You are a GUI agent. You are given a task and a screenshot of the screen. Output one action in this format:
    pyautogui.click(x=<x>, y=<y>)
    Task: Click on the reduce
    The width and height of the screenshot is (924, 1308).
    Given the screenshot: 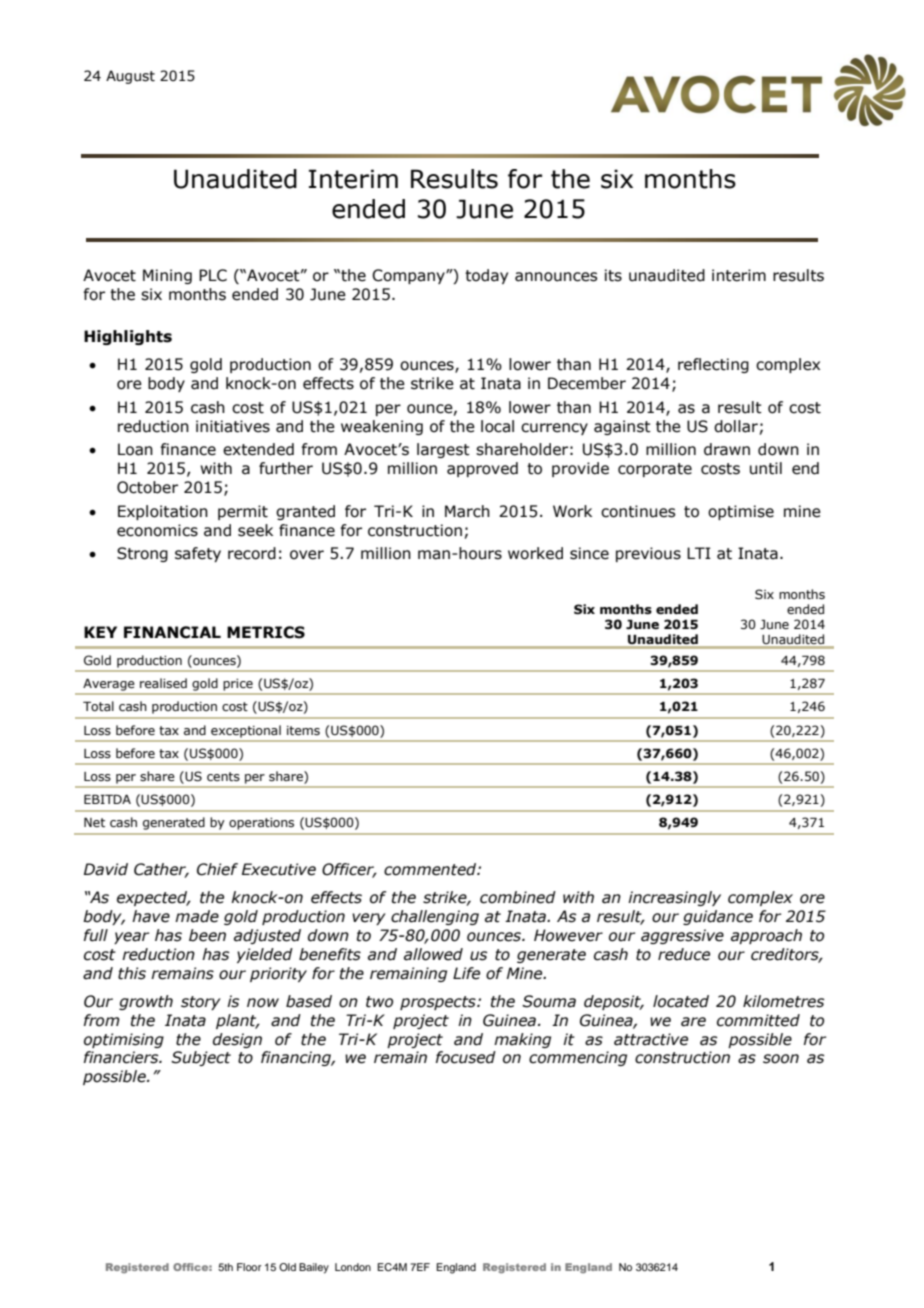 What is the action you would take?
    pyautogui.click(x=684, y=954)
